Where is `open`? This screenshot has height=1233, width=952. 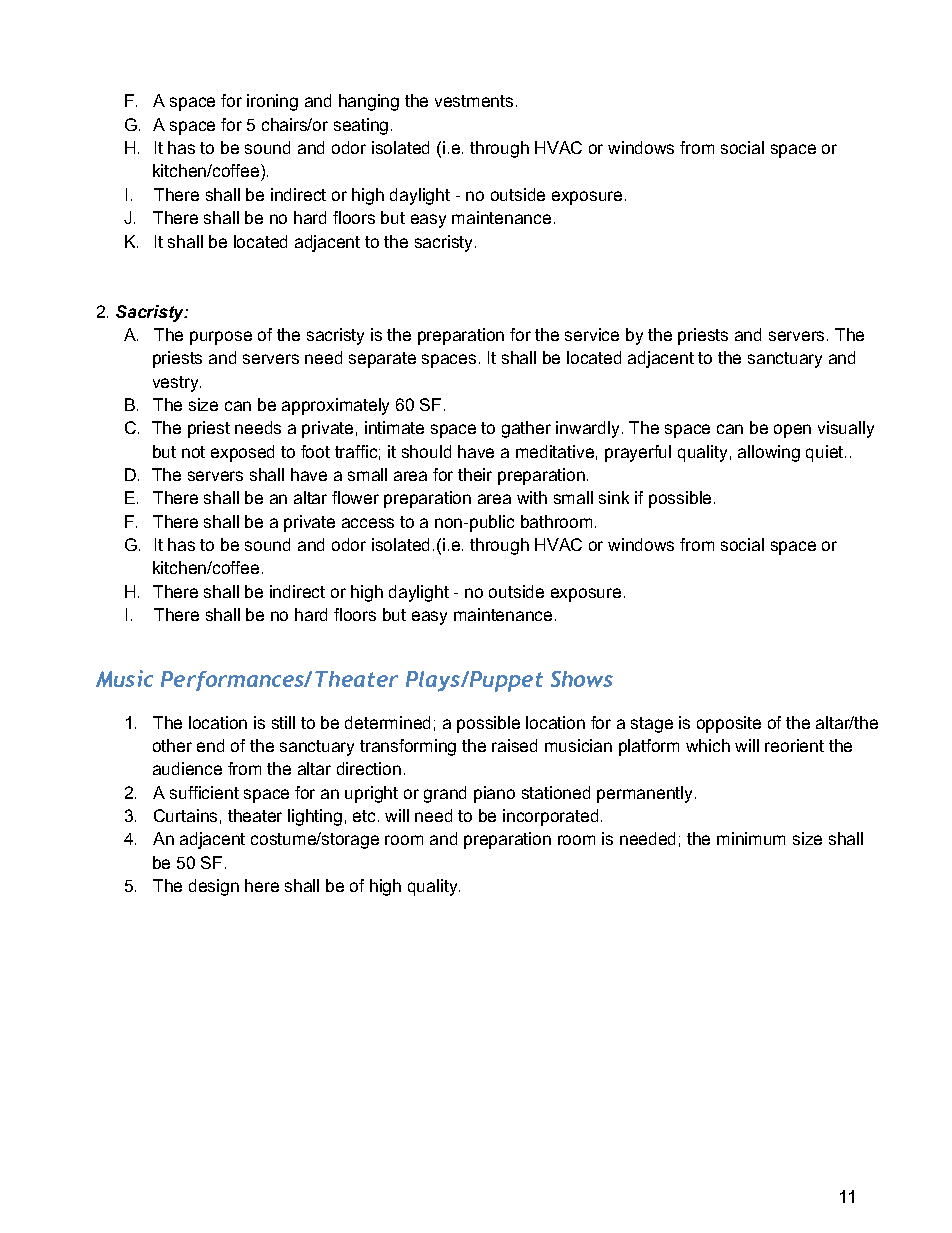 open is located at coordinates (792, 431).
